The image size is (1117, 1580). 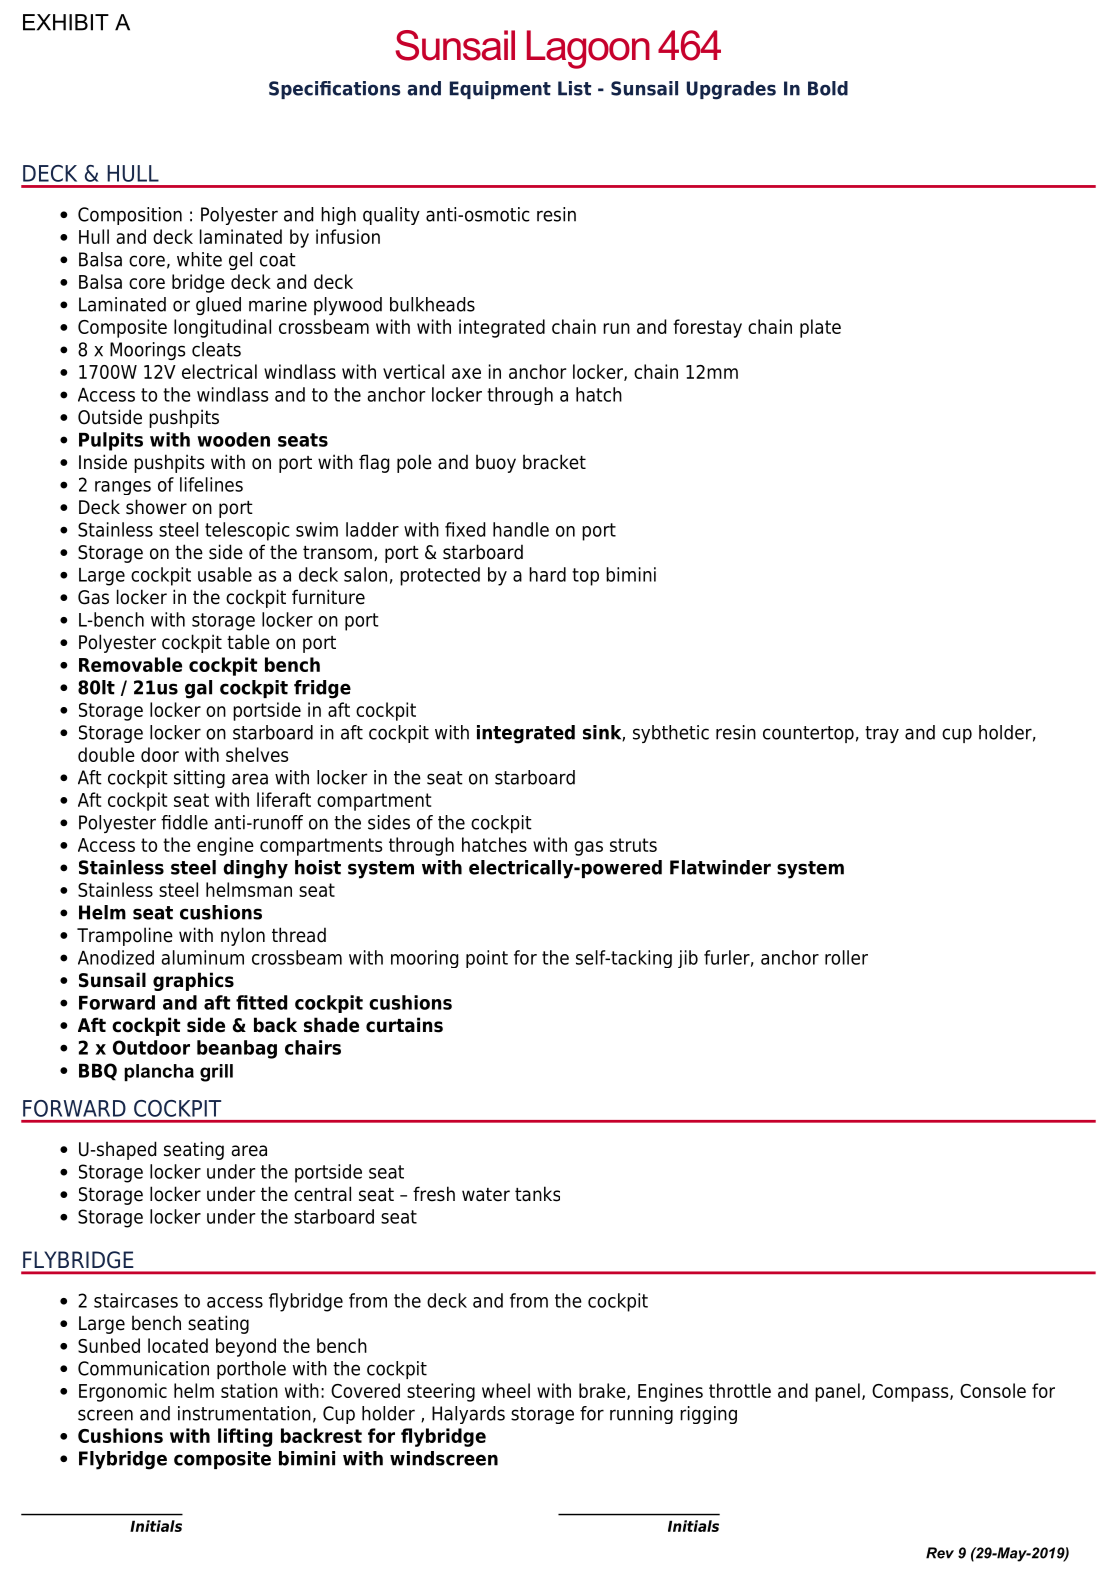 I want to click on Rev, so click(x=940, y=1553).
